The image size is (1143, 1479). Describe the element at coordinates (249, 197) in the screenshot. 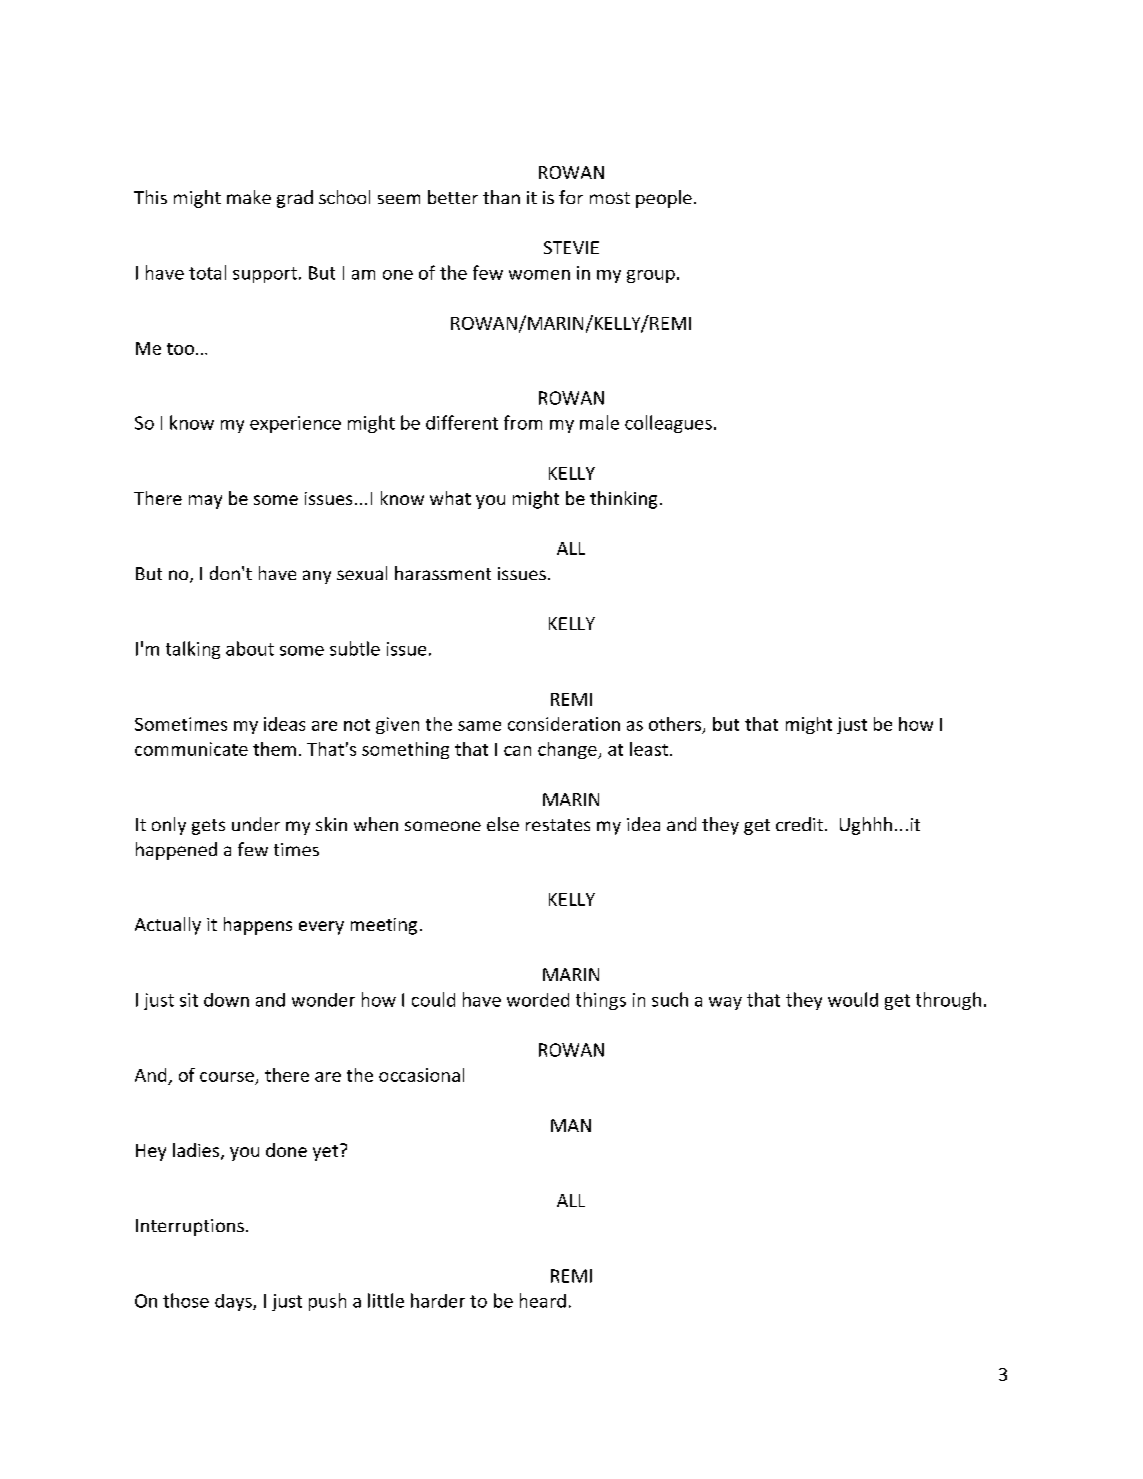

I see `make` at that location.
